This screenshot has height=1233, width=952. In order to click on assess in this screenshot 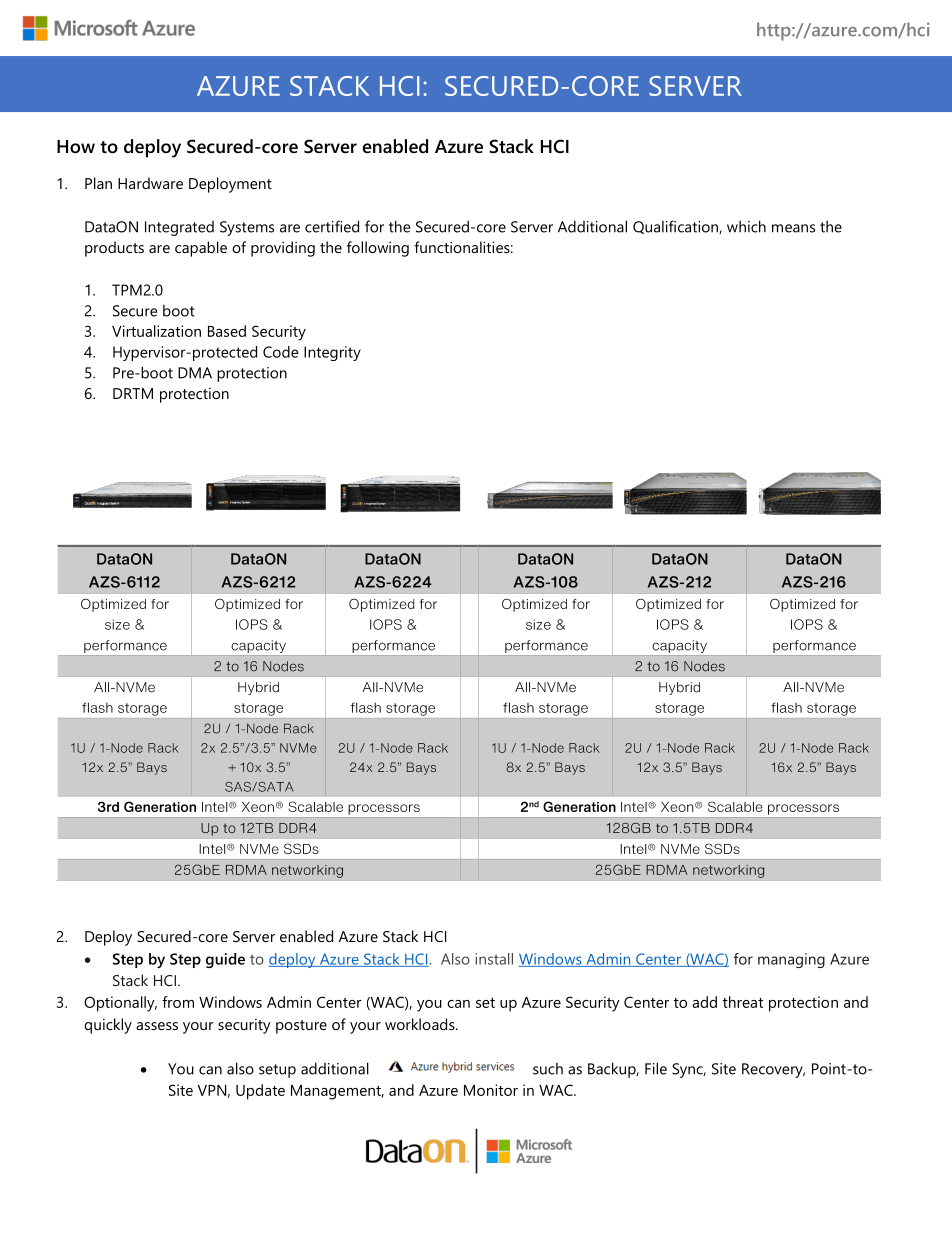, I will do `click(157, 1026)`.
